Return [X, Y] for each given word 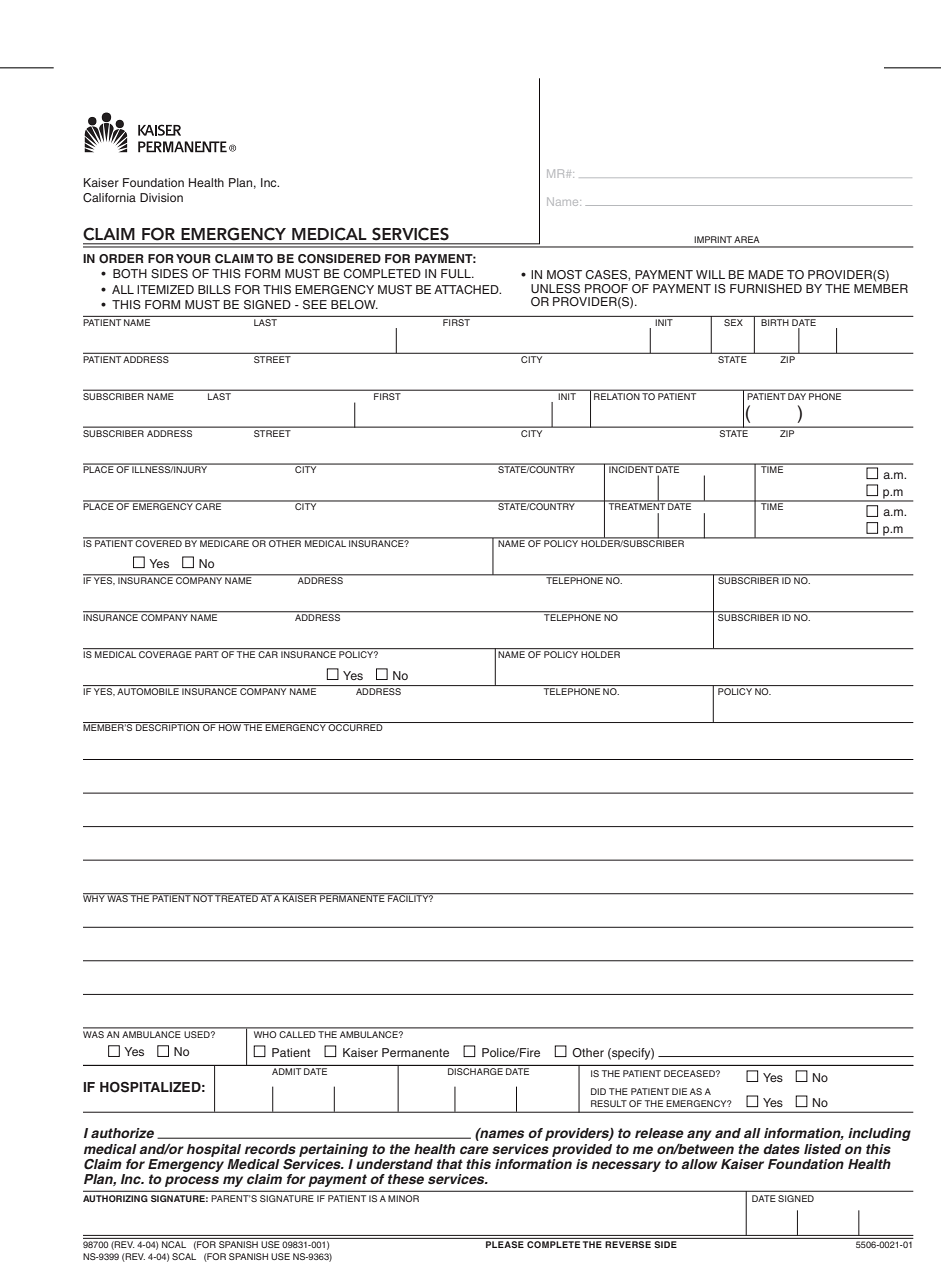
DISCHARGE [475, 1071]
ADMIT [286, 1071]
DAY [797, 396]
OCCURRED [356, 726]
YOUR [193, 259]
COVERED [159, 542]
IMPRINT [713, 239]
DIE [679, 1091]
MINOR [403, 1198]
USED [198, 1034]
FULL [457, 274]
